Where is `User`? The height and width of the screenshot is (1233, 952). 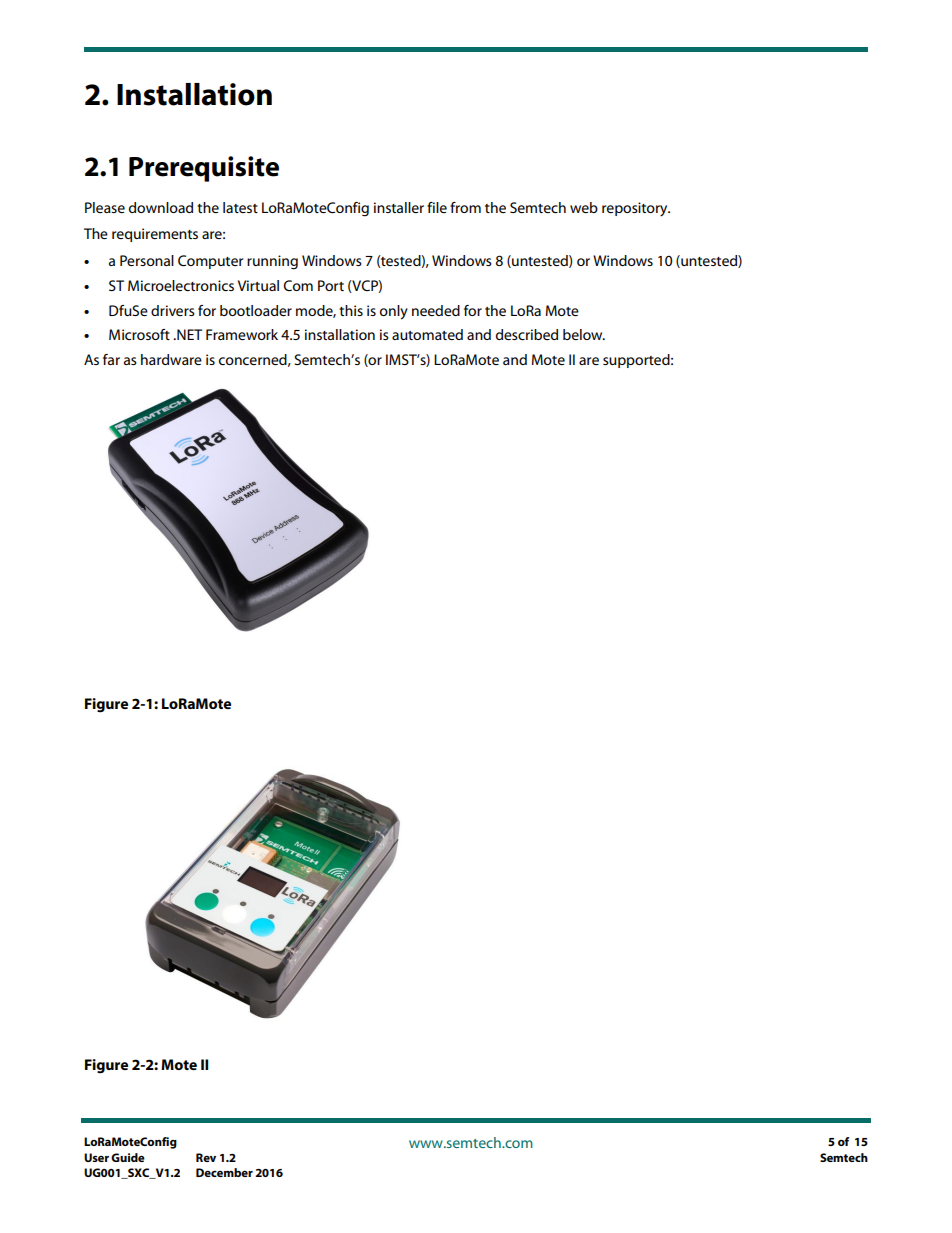 User is located at coordinates (96, 1157).
